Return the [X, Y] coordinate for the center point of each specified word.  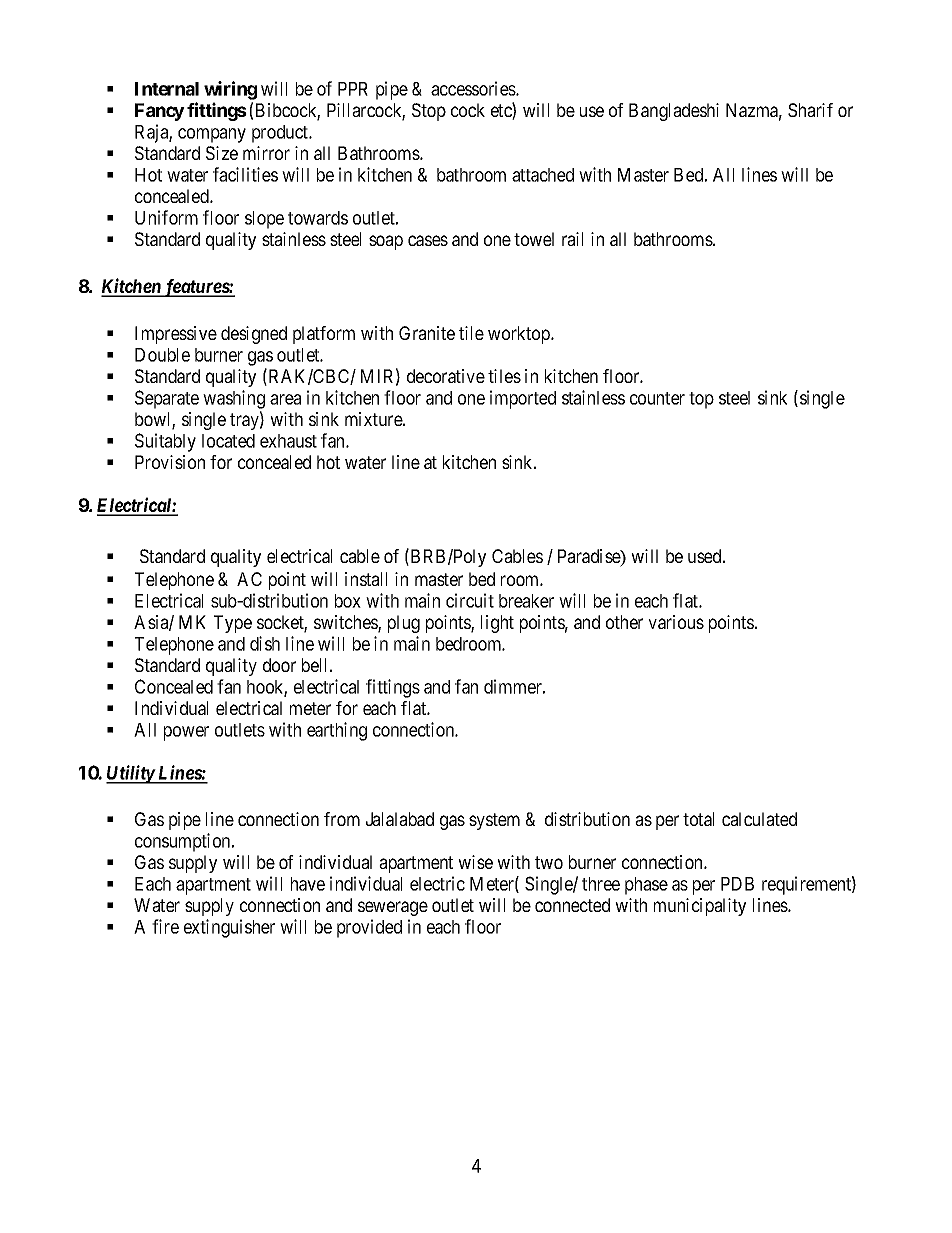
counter [657, 398]
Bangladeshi [674, 112]
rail [572, 239]
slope [264, 220]
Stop [429, 112]
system [494, 821]
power [186, 733]
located [228, 441]
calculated [759, 819]
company [212, 135]
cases [428, 240]
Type [233, 624]
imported [523, 399]
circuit [470, 600]
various [676, 622]
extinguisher [229, 928]
